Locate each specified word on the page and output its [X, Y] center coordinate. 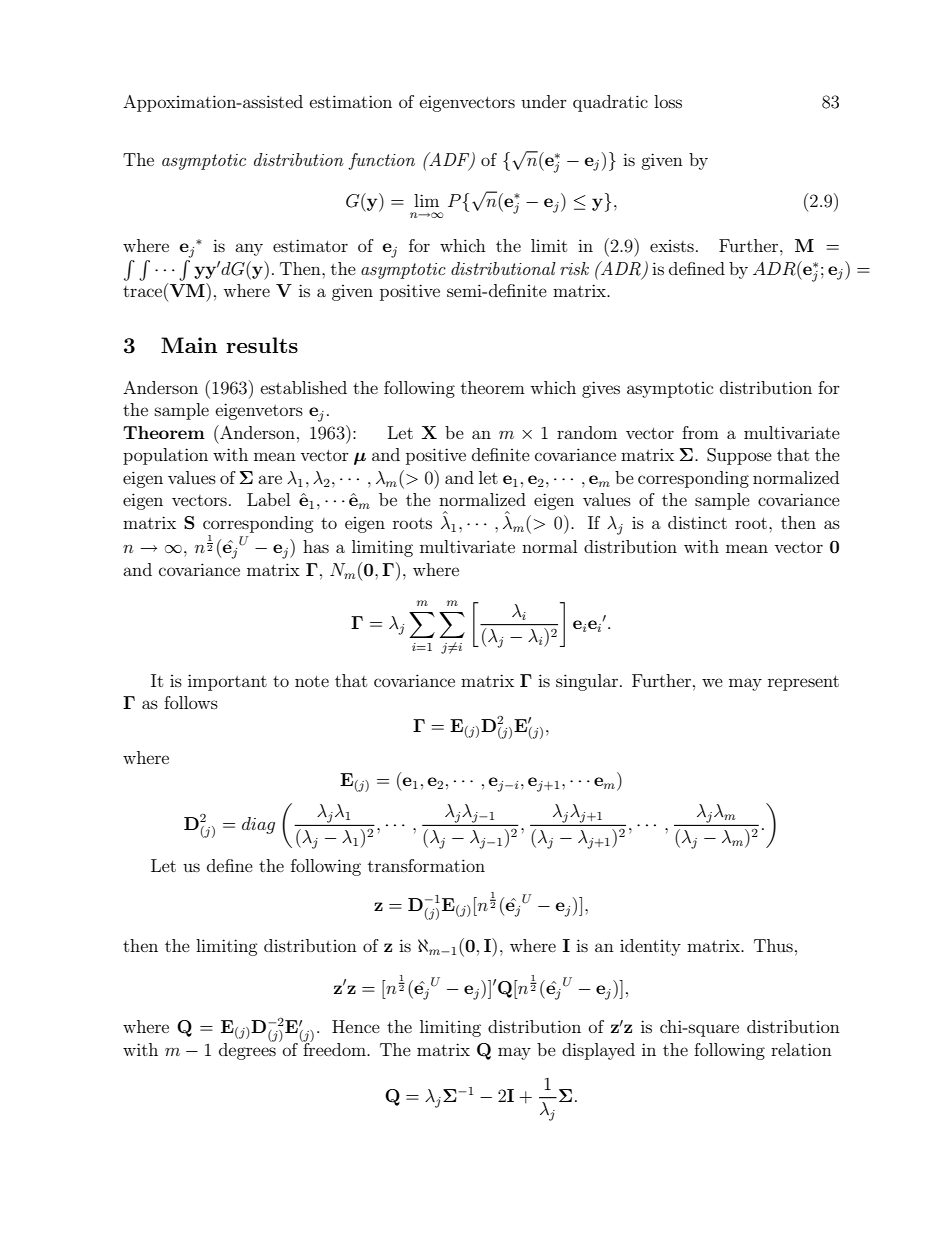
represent [803, 683]
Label [268, 499]
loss [668, 101]
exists [672, 246]
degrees [247, 1050]
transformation [426, 865]
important [227, 682]
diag [258, 825]
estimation [351, 101]
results [262, 345]
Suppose [739, 456]
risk [574, 268]
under [544, 101]
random [587, 432]
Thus [773, 945]
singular [588, 682]
